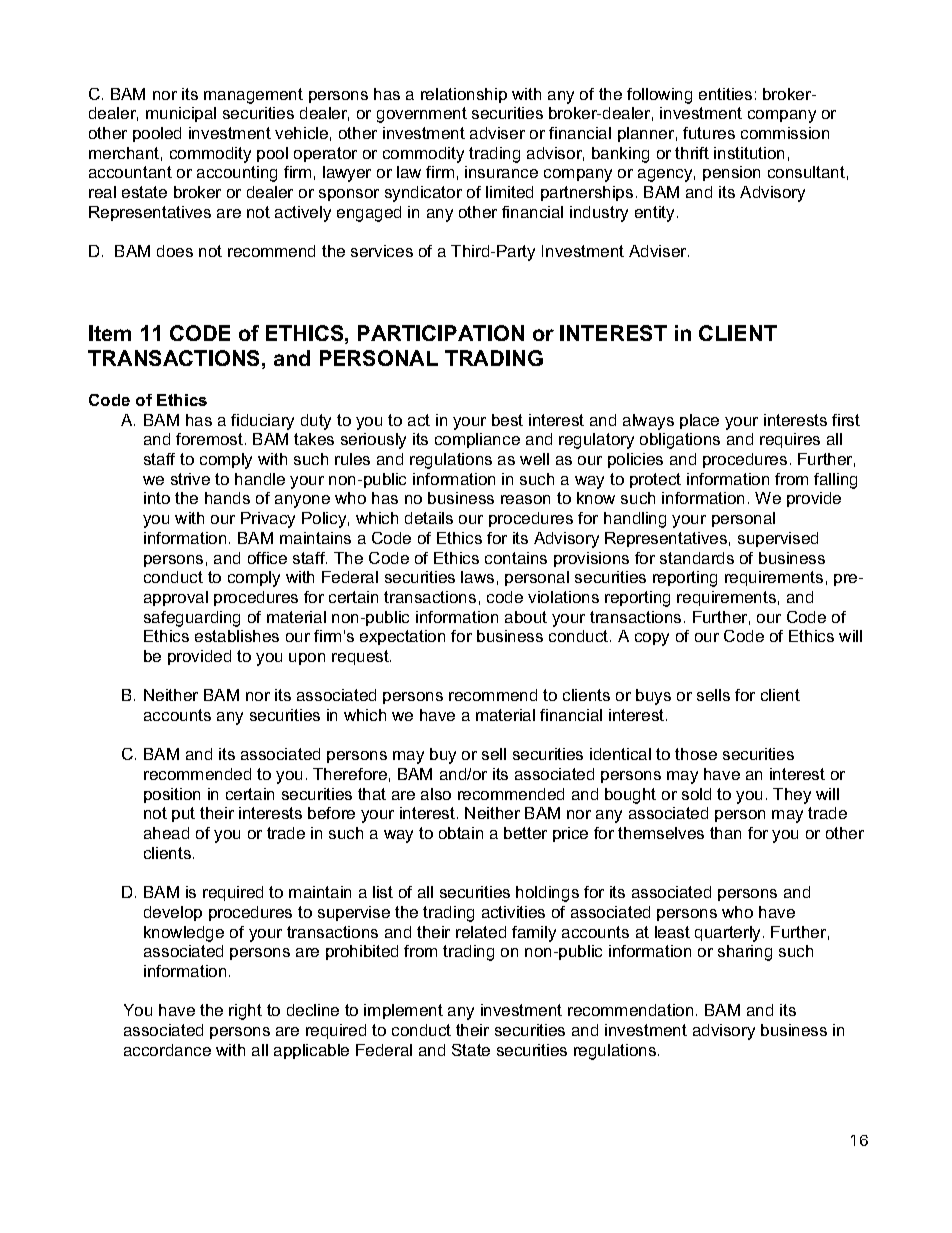 The height and width of the page is (1233, 952). What do you see at coordinates (167, 1050) in the page?
I see `accordance` at bounding box center [167, 1050].
